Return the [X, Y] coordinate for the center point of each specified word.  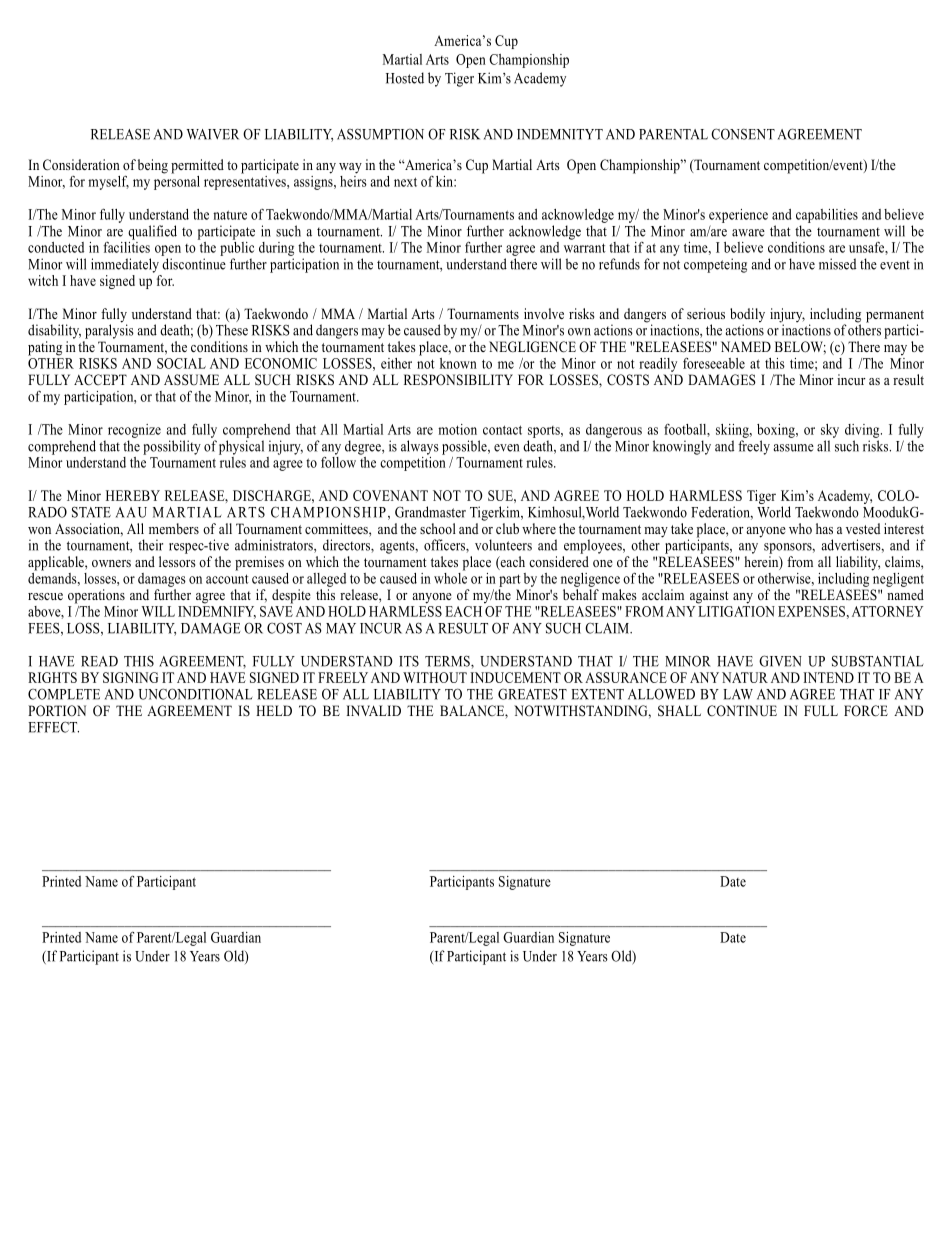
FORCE [866, 711]
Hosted [405, 78]
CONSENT [743, 134]
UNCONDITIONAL [195, 694]
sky [830, 431]
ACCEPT [100, 380]
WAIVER [212, 134]
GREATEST [532, 694]
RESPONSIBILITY [458, 380]
